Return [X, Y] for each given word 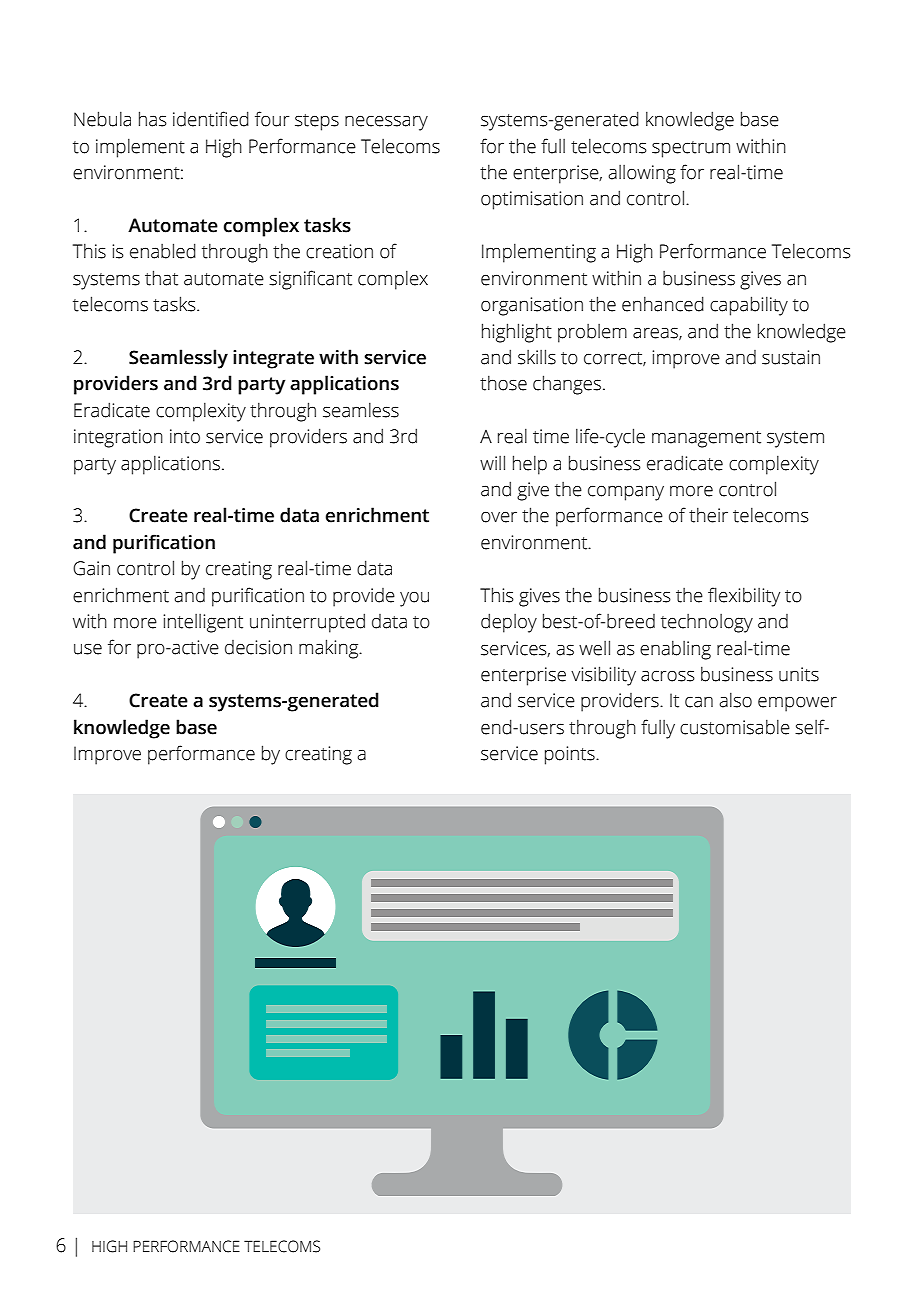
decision [258, 647]
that [161, 278]
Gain [91, 568]
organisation [532, 306]
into [185, 436]
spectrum [691, 149]
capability [749, 306]
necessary [386, 123]
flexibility [744, 597]
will [492, 462]
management [706, 439]
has [153, 119]
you [414, 599]
